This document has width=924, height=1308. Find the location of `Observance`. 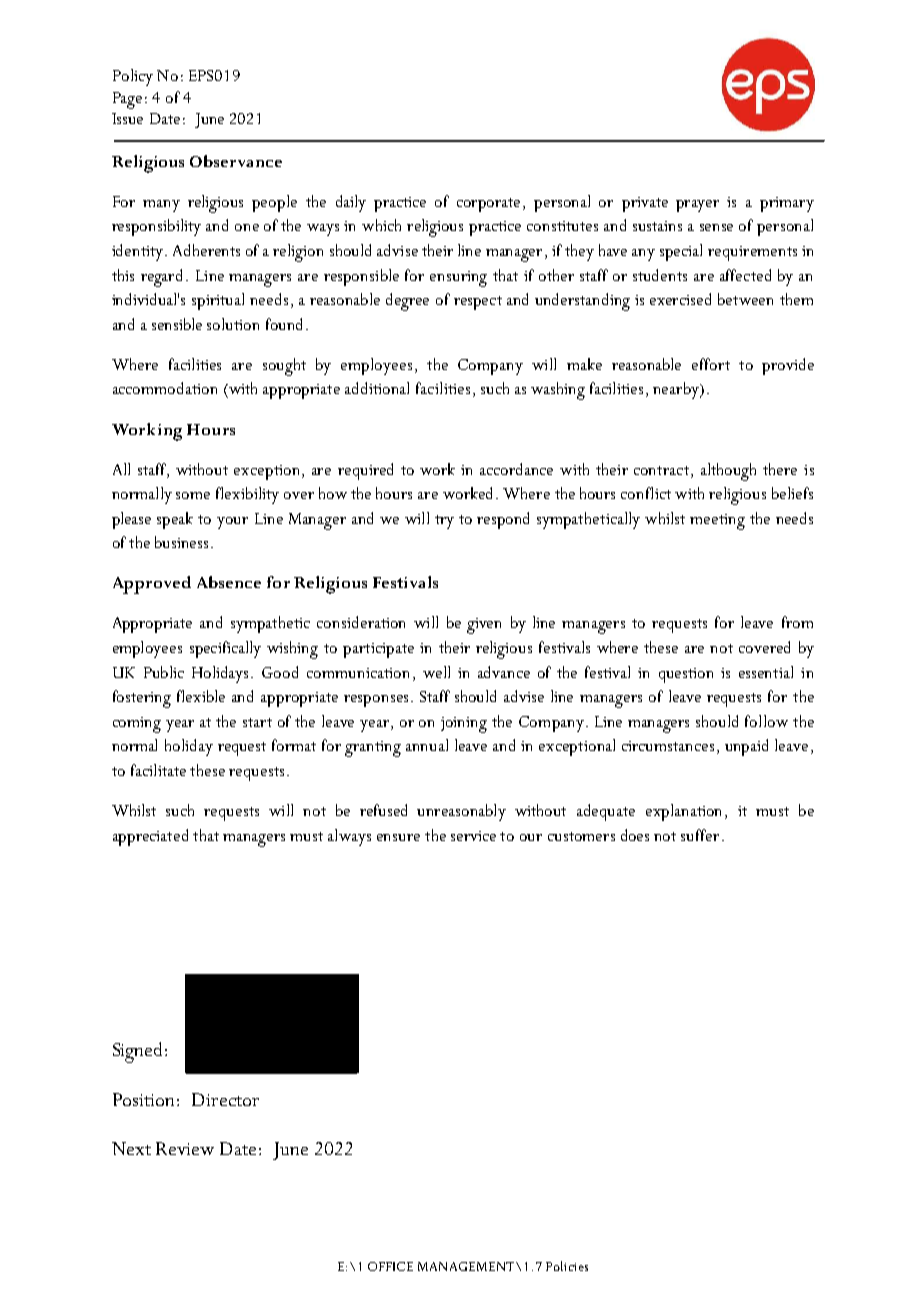

Observance is located at coordinates (236, 161).
